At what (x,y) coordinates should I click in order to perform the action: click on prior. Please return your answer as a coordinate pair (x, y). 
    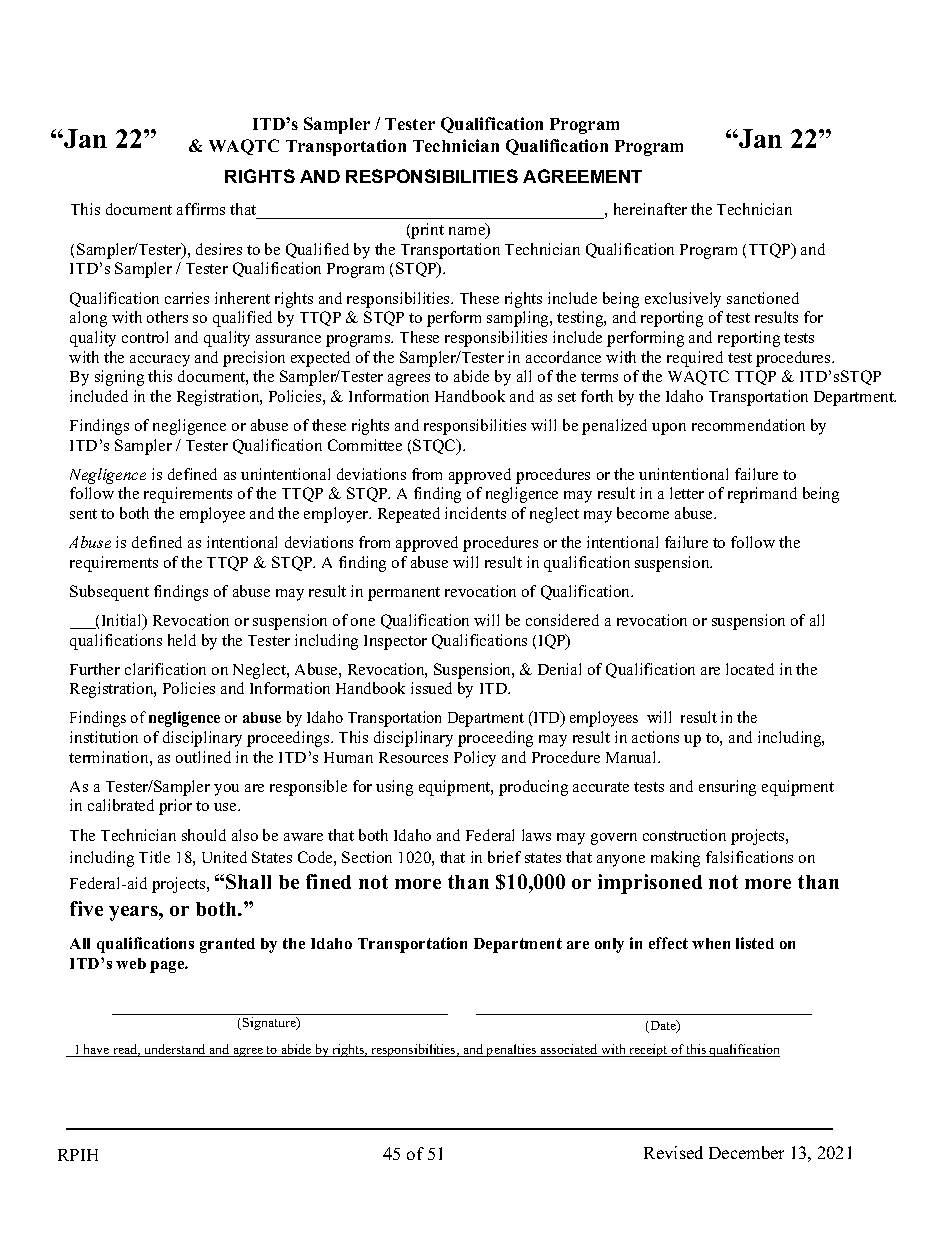
    Looking at the image, I should click on (175, 807).
